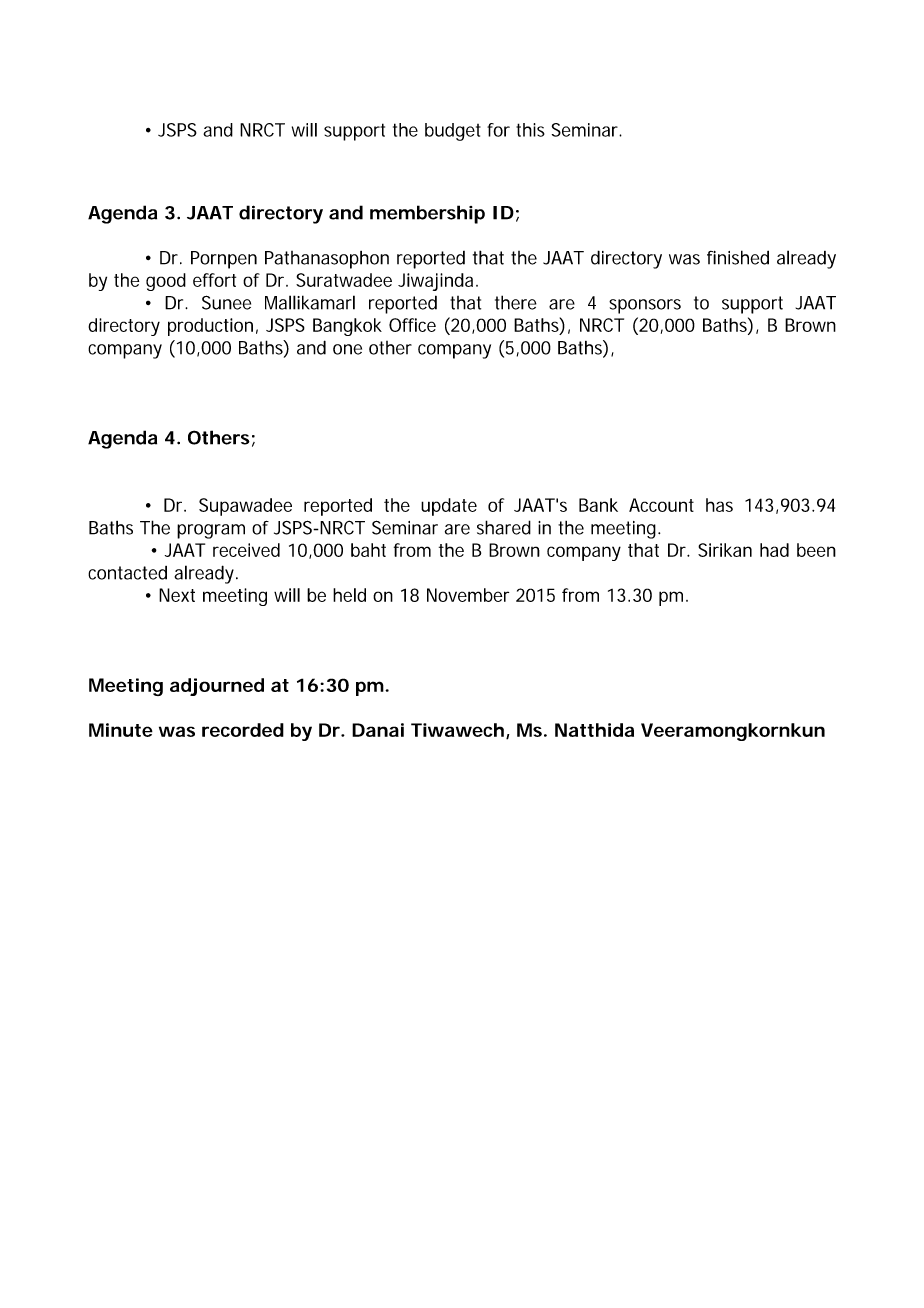 This screenshot has height=1308, width=924. I want to click on held, so click(349, 595).
